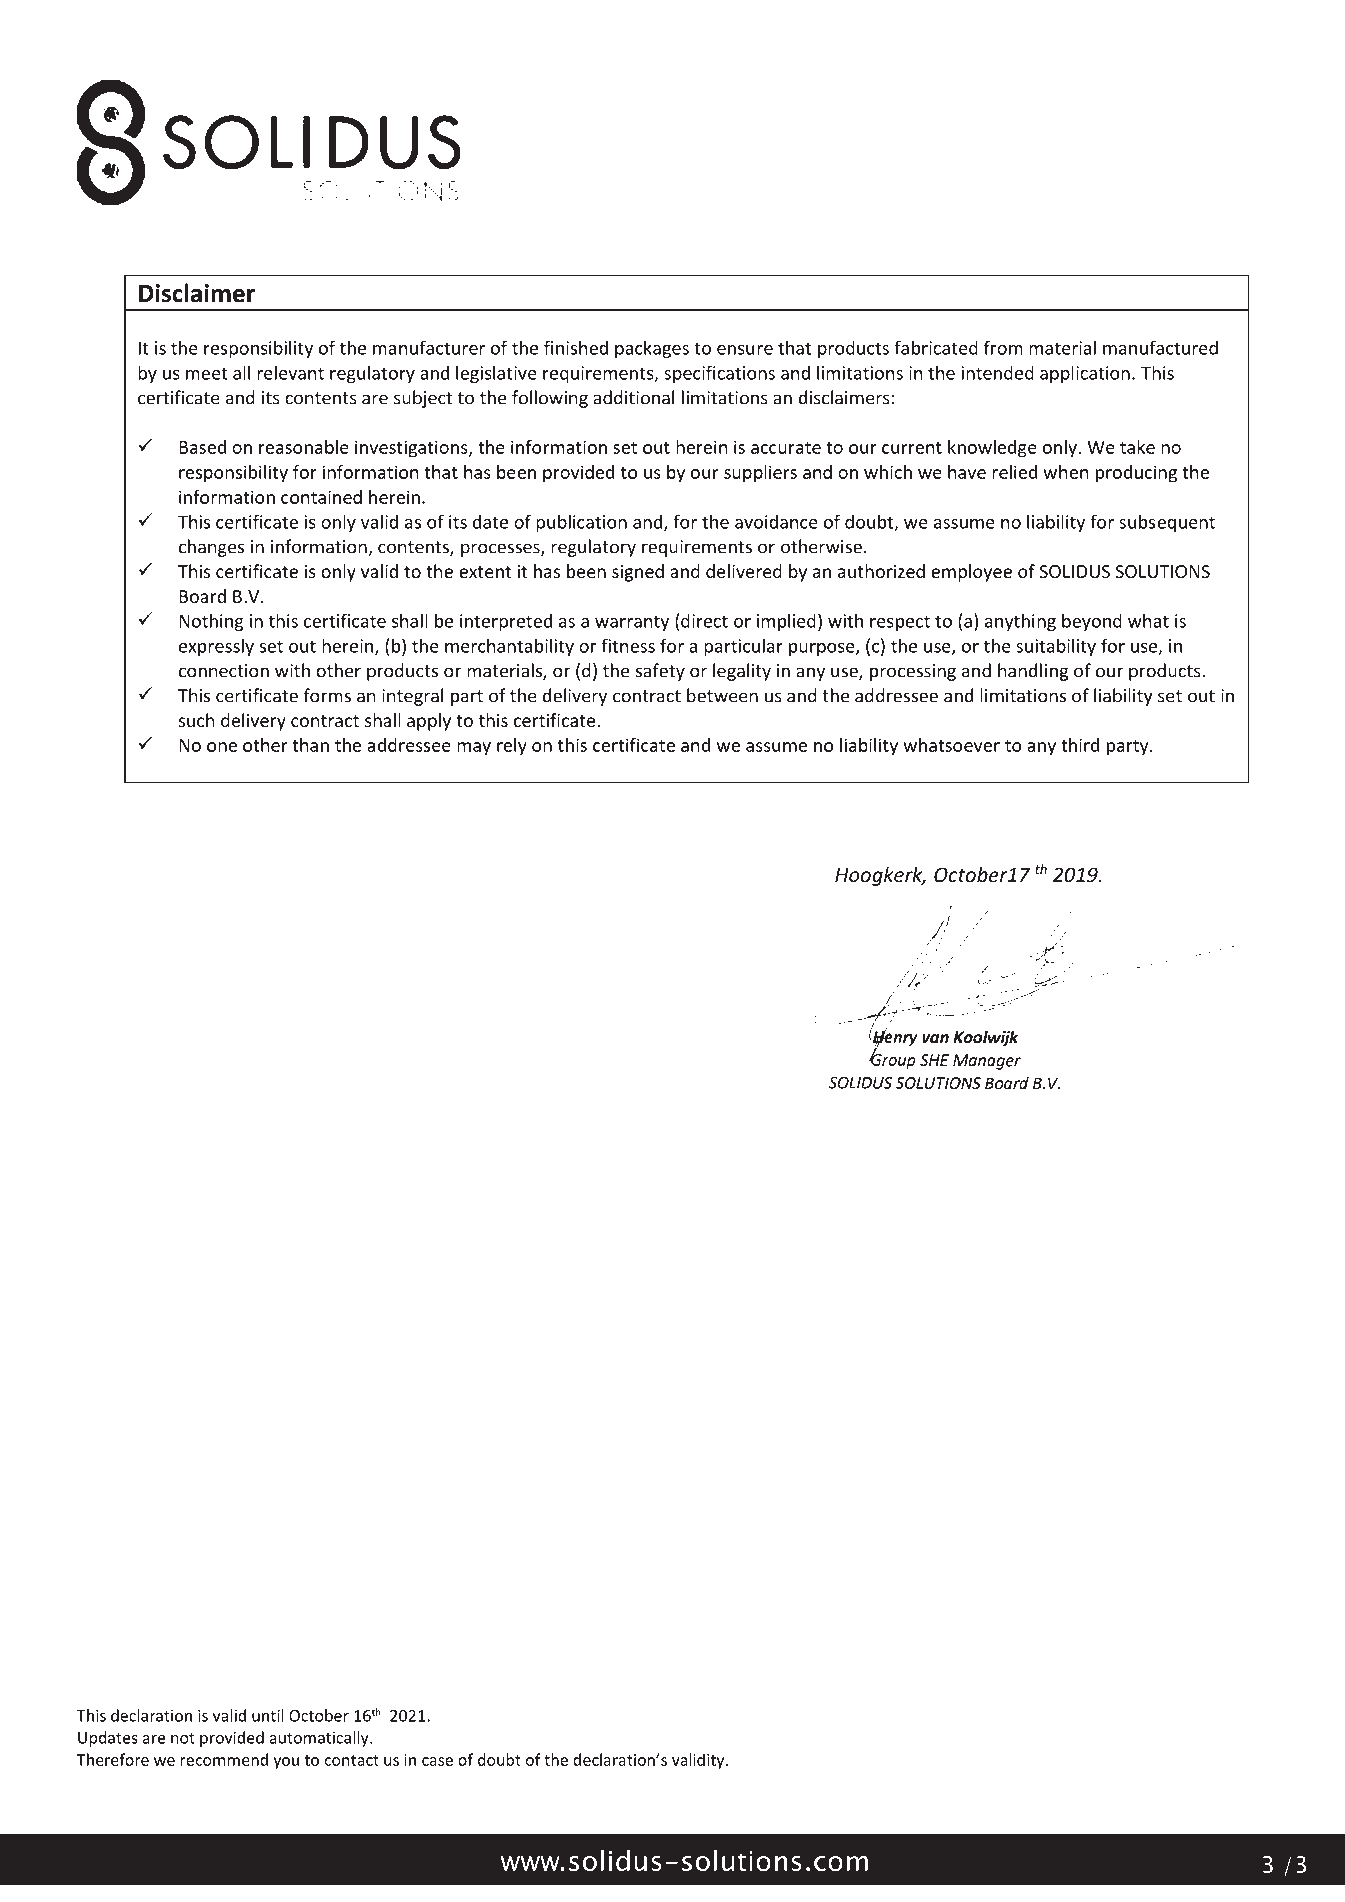 The width and height of the page is (1345, 1902). Describe the element at coordinates (207, 373) in the page. I see `meet` at that location.
